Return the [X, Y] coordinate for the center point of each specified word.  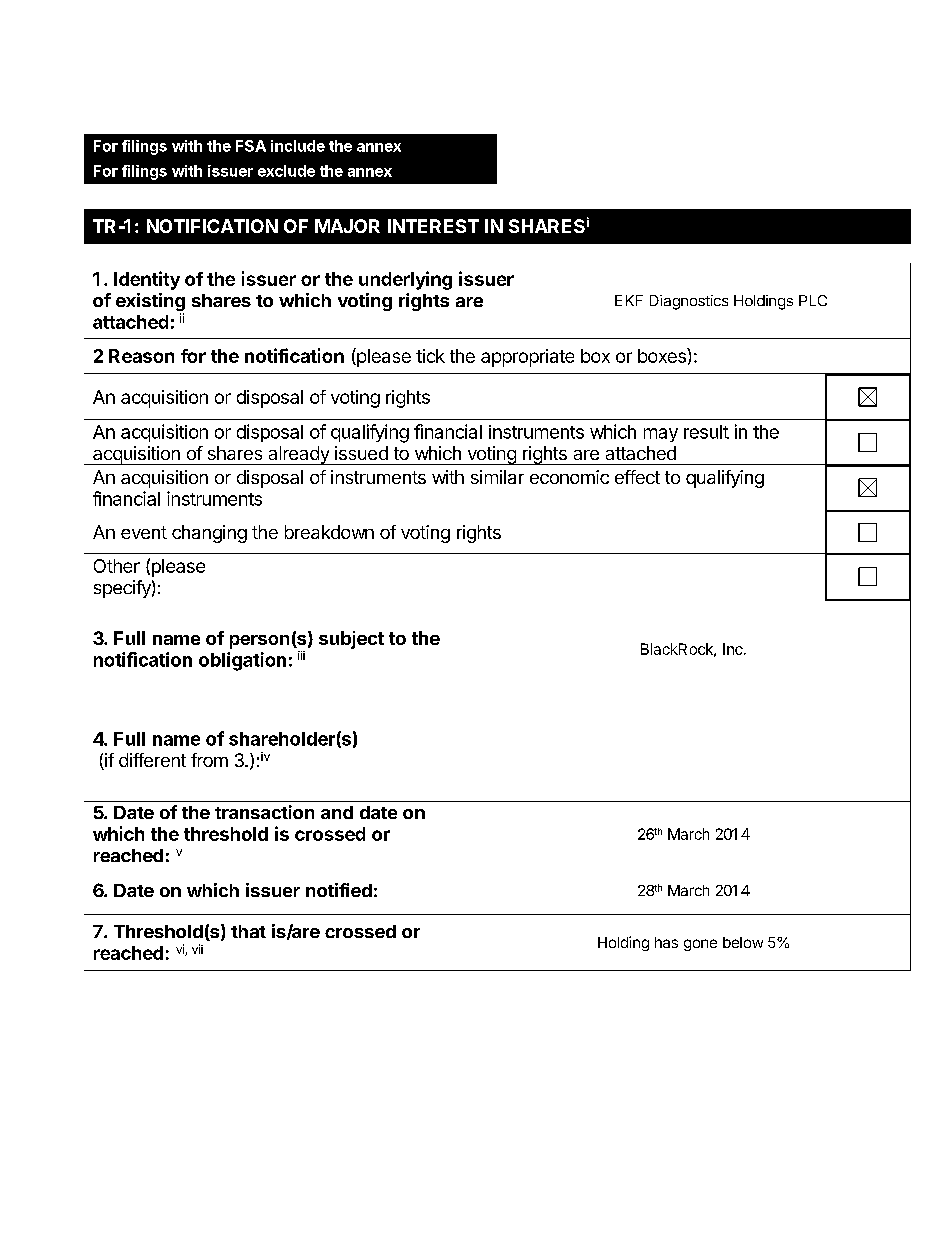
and [337, 812]
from [209, 760]
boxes [663, 355]
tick [430, 356]
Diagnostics [689, 302]
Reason [141, 356]
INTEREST [433, 226]
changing [209, 534]
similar [497, 477]
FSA [251, 146]
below [743, 942]
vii [197, 949]
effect [637, 477]
